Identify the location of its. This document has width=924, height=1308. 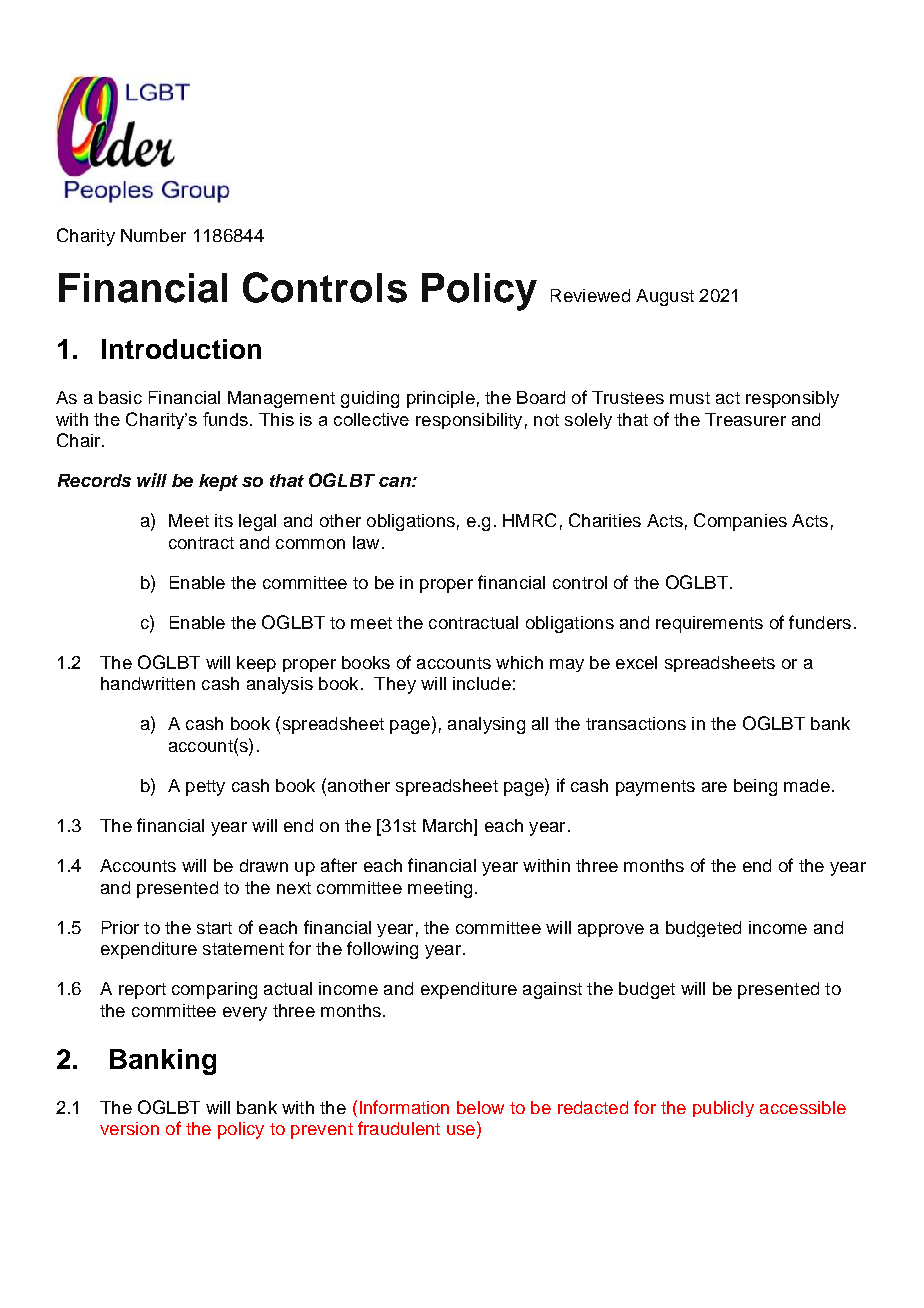
(224, 520).
